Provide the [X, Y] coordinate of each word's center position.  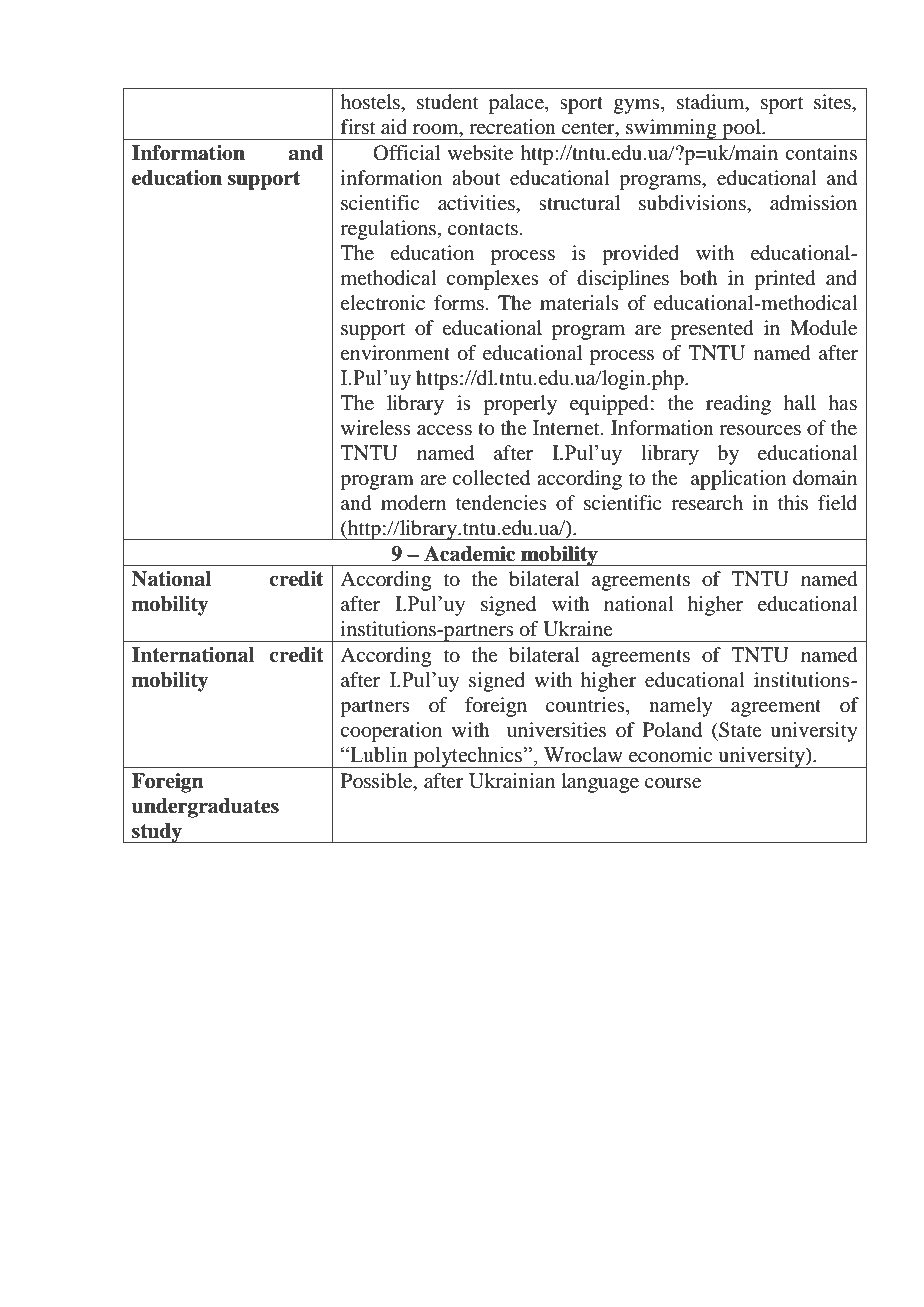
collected [491, 478]
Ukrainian [512, 781]
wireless [376, 427]
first [357, 126]
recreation [512, 126]
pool [742, 129]
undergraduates [205, 808]
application [738, 480]
